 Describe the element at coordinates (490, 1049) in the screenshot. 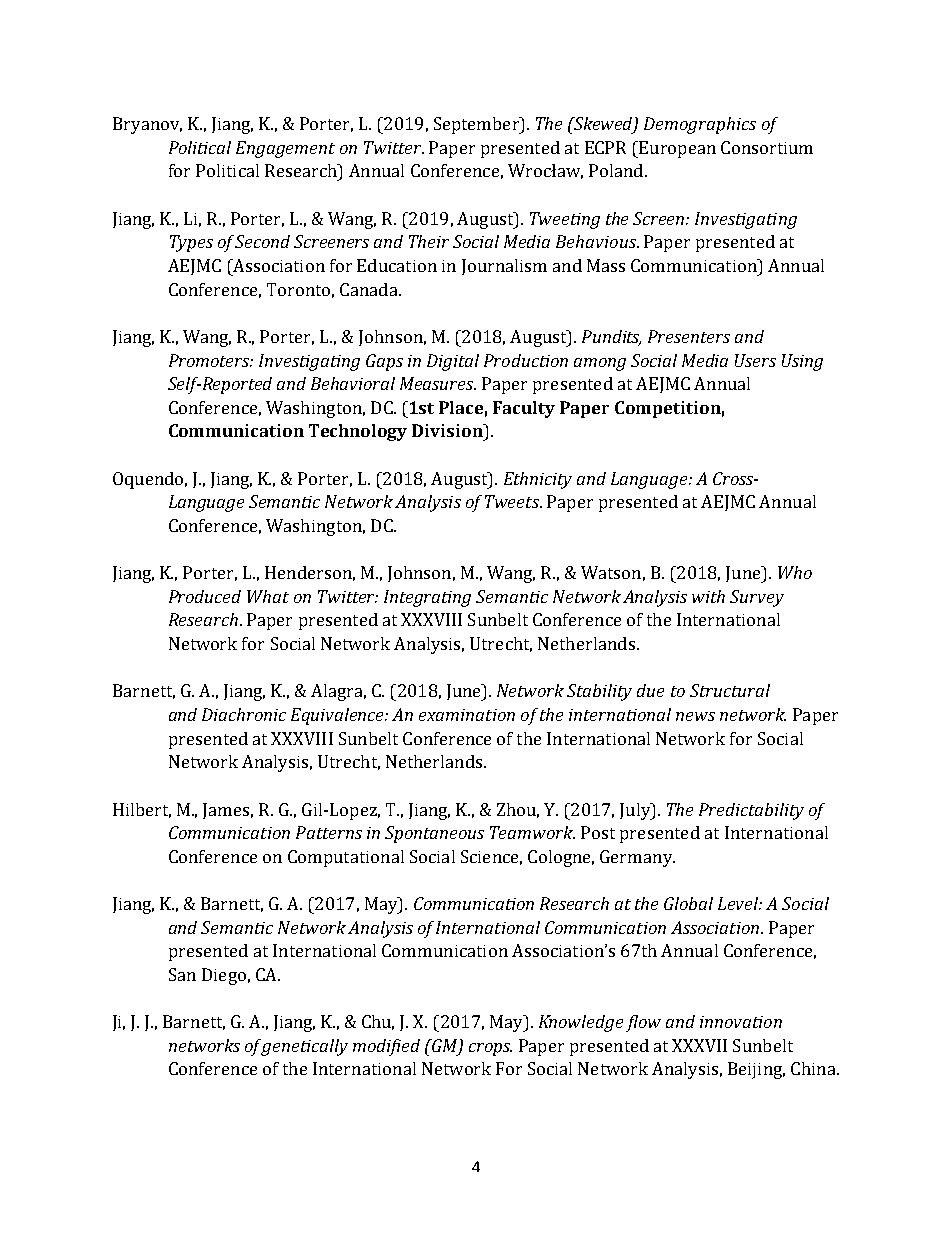

I see `crops` at that location.
